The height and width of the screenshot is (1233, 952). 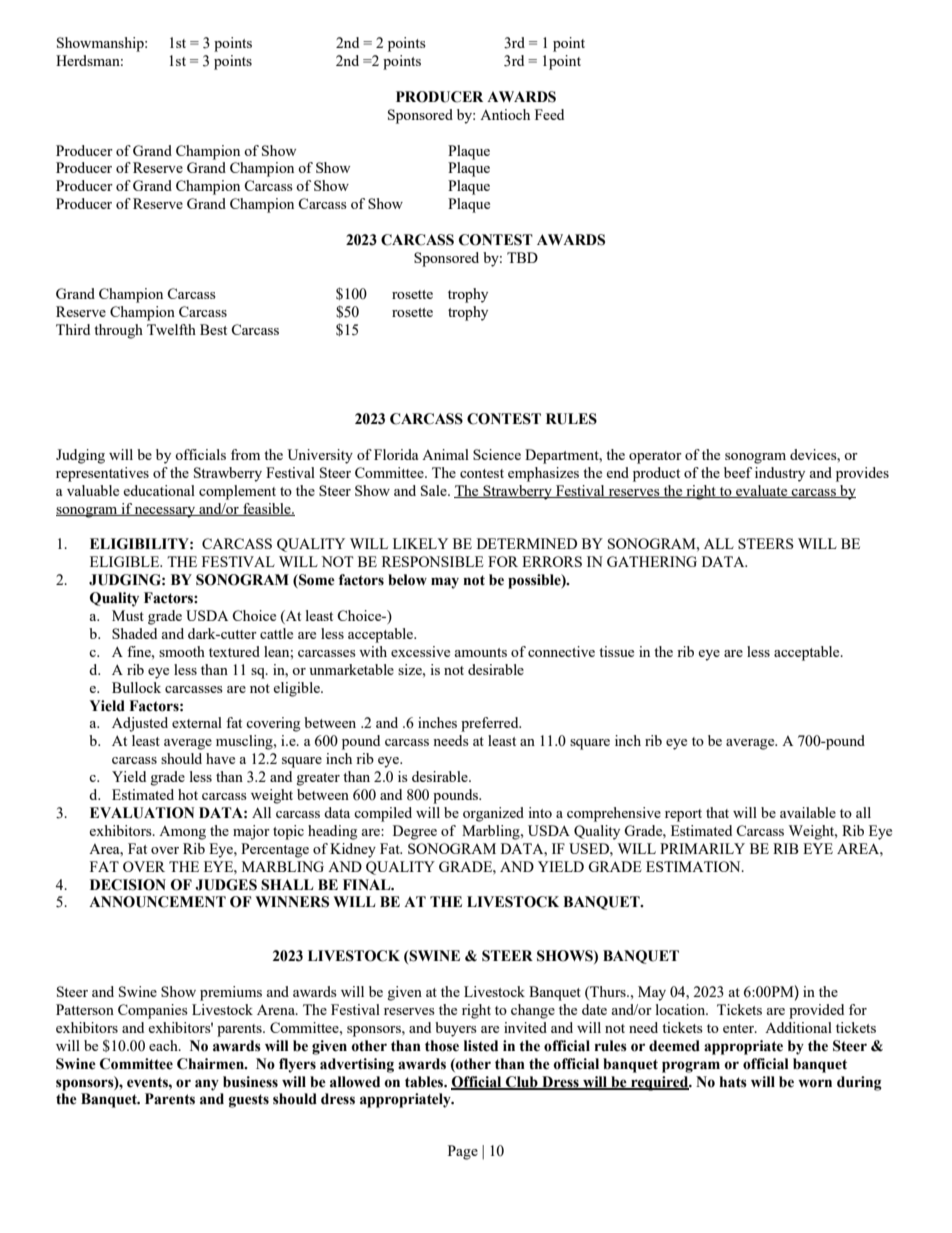 What do you see at coordinates (549, 114) in the screenshot?
I see `Feed` at bounding box center [549, 114].
